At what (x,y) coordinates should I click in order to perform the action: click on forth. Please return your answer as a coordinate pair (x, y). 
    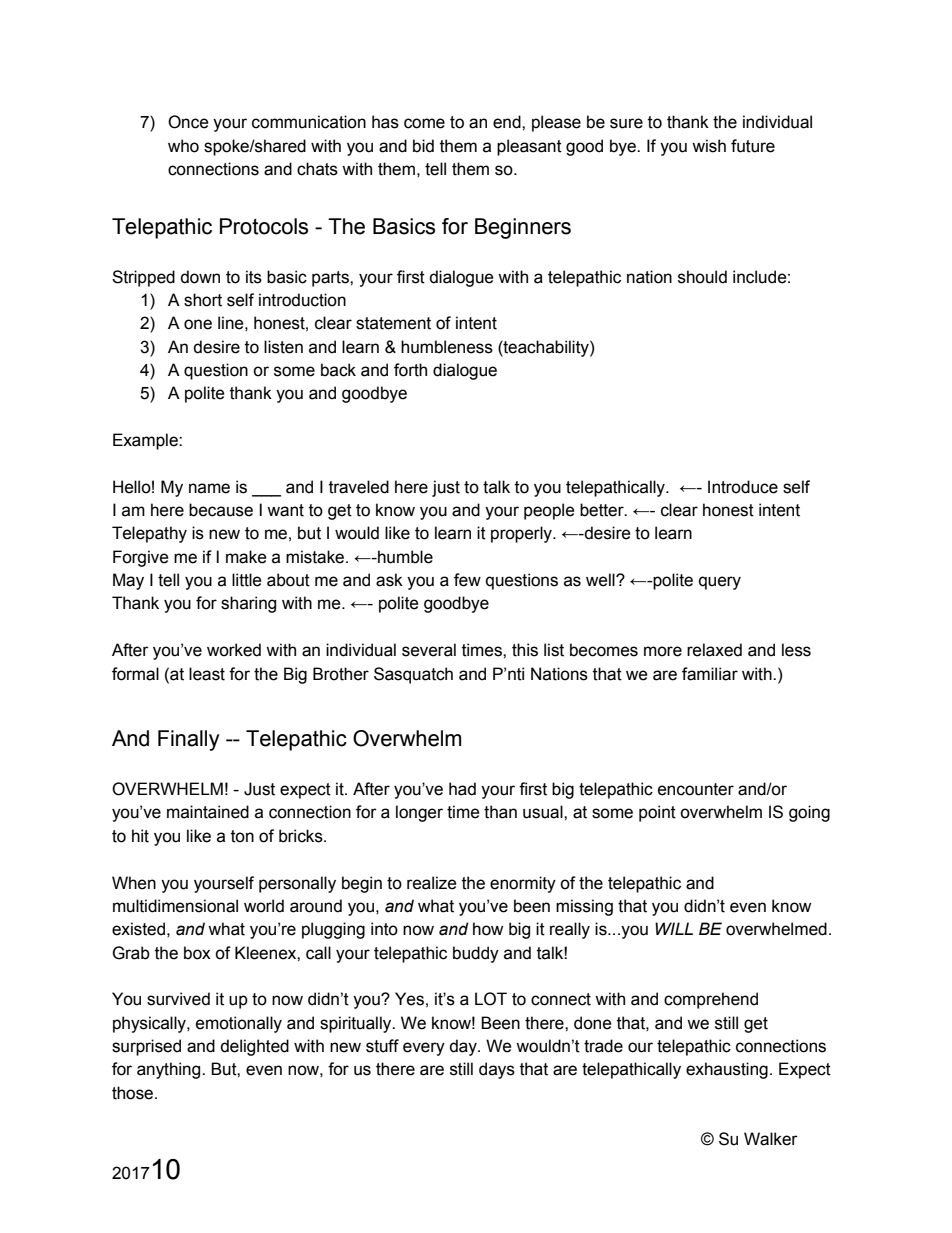
    Looking at the image, I should click on (410, 370).
